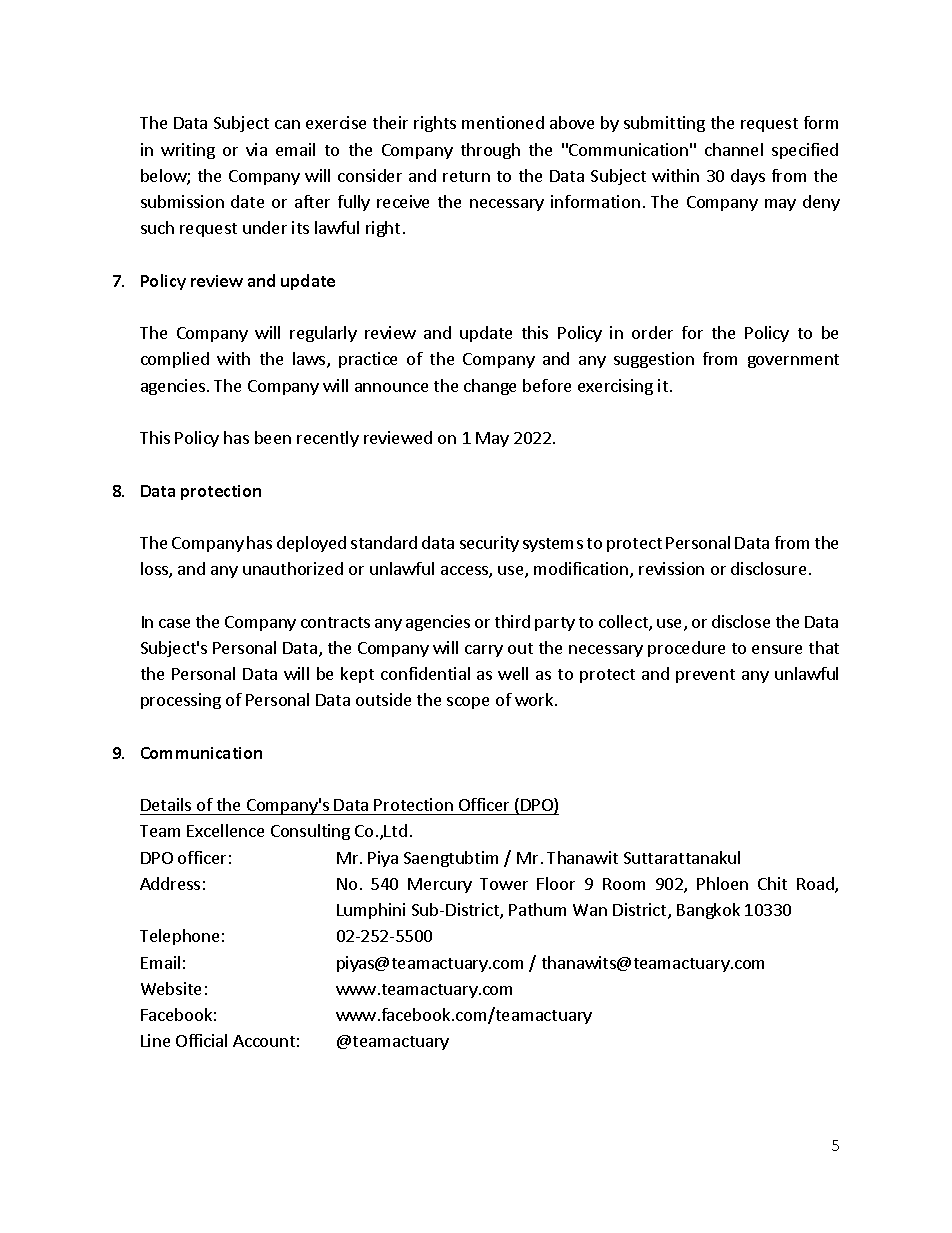 The image size is (952, 1233). I want to click on Official, so click(201, 1040).
